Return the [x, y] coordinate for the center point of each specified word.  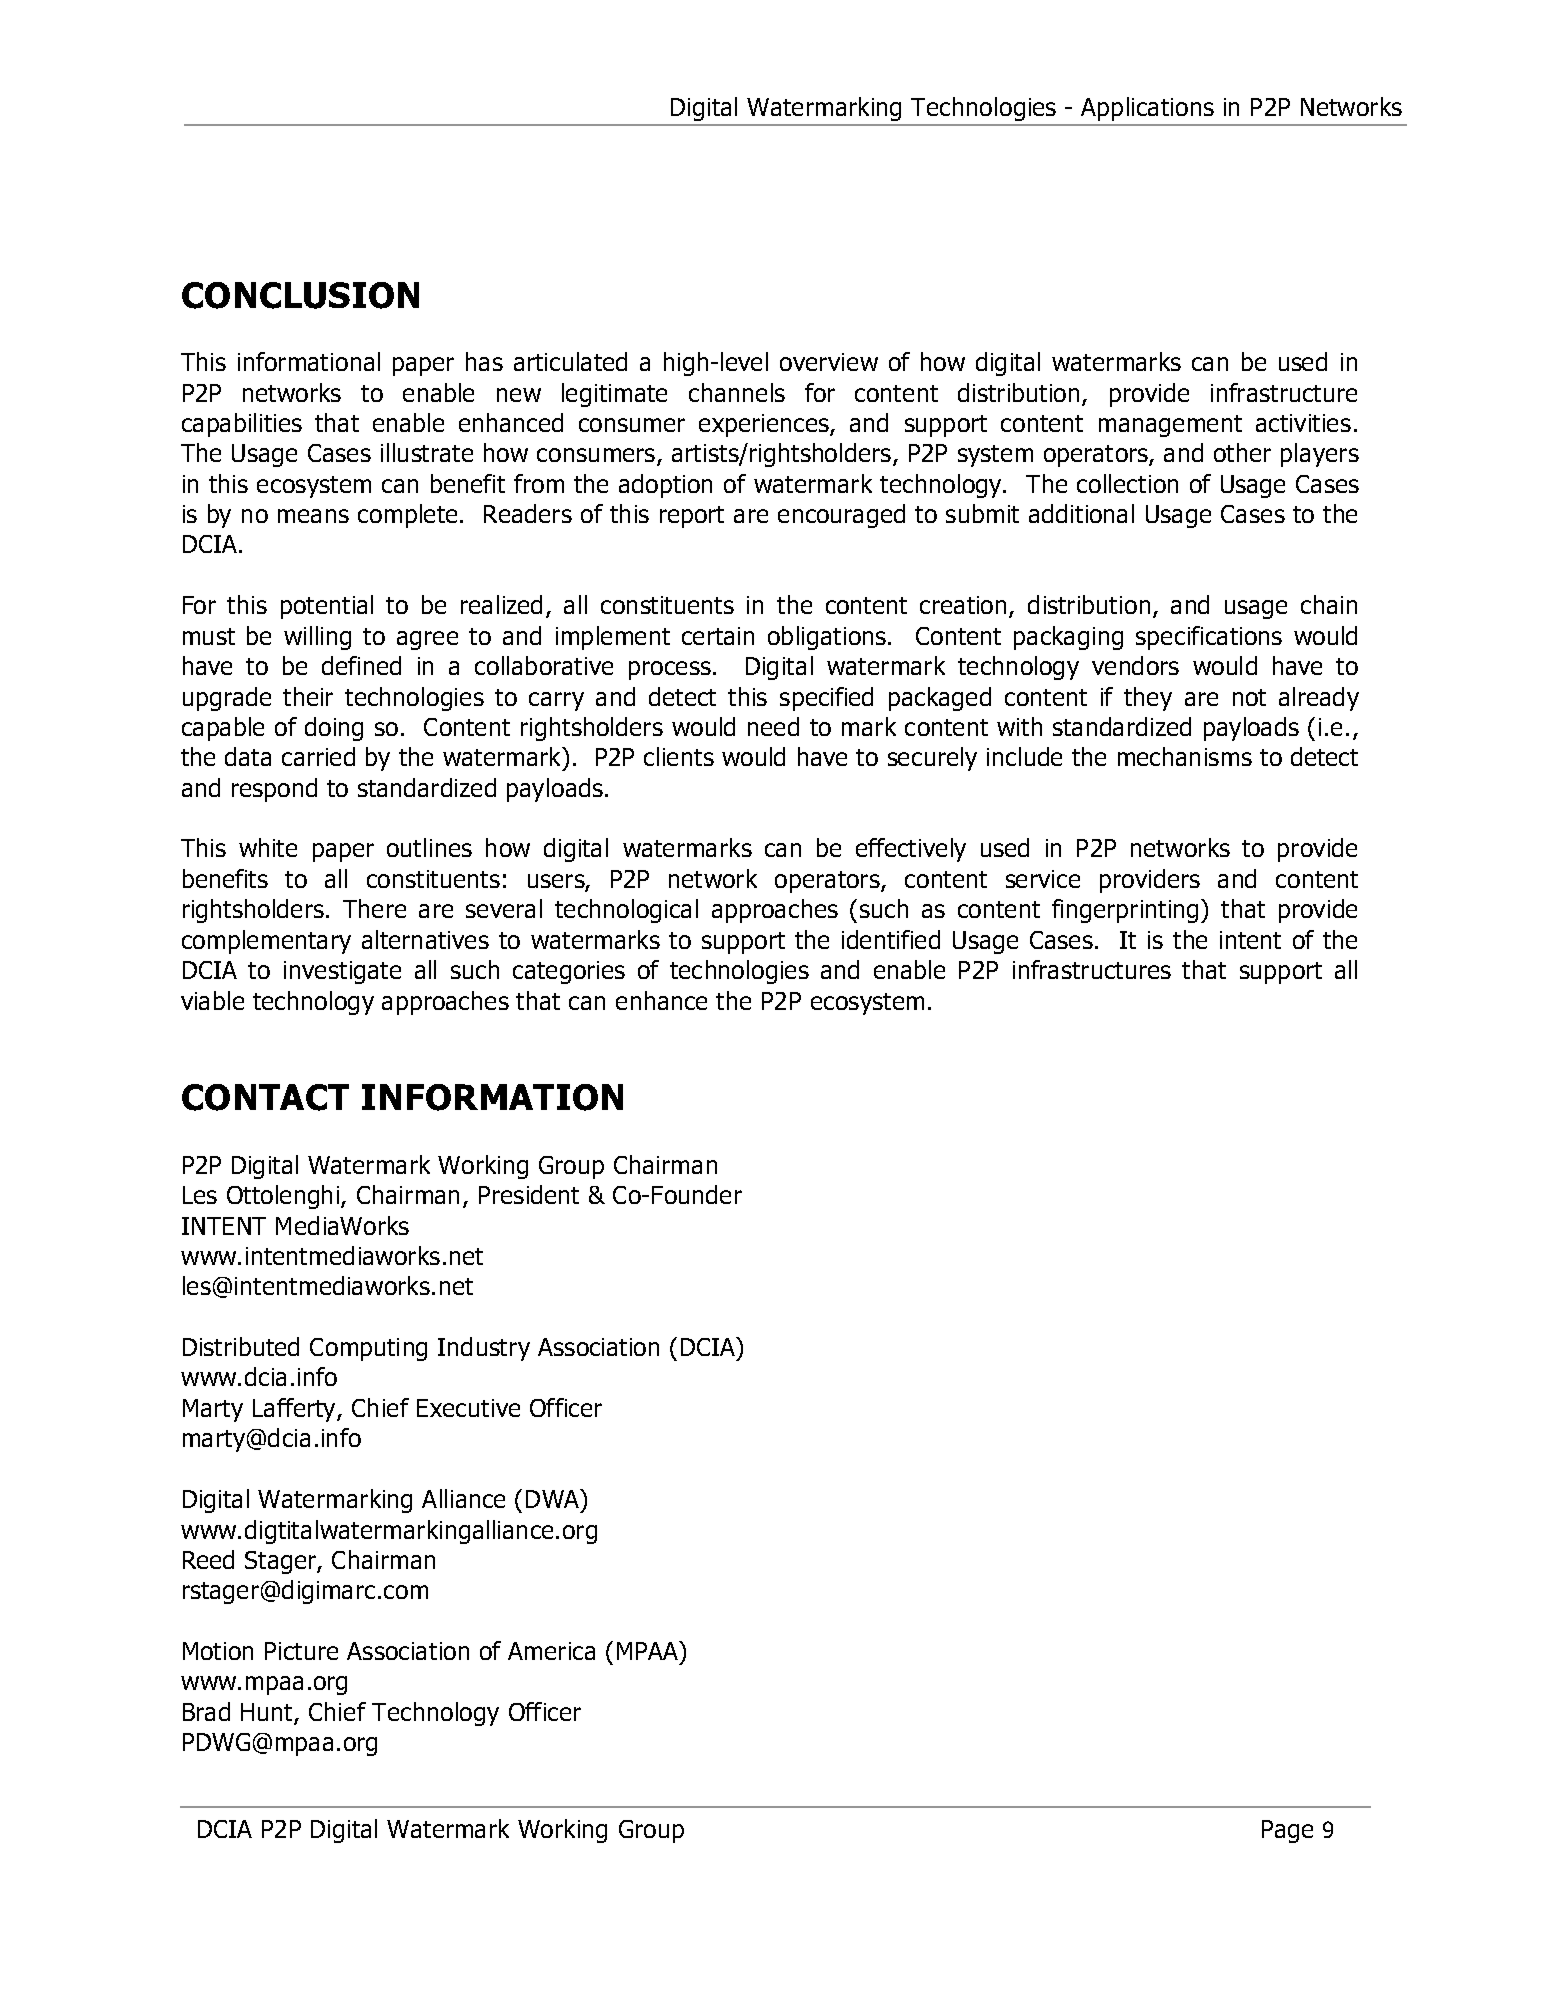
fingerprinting [1125, 911]
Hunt [268, 1713]
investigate [342, 972]
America [551, 1651]
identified [891, 939]
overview [829, 362]
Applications [1147, 109]
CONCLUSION [300, 295]
